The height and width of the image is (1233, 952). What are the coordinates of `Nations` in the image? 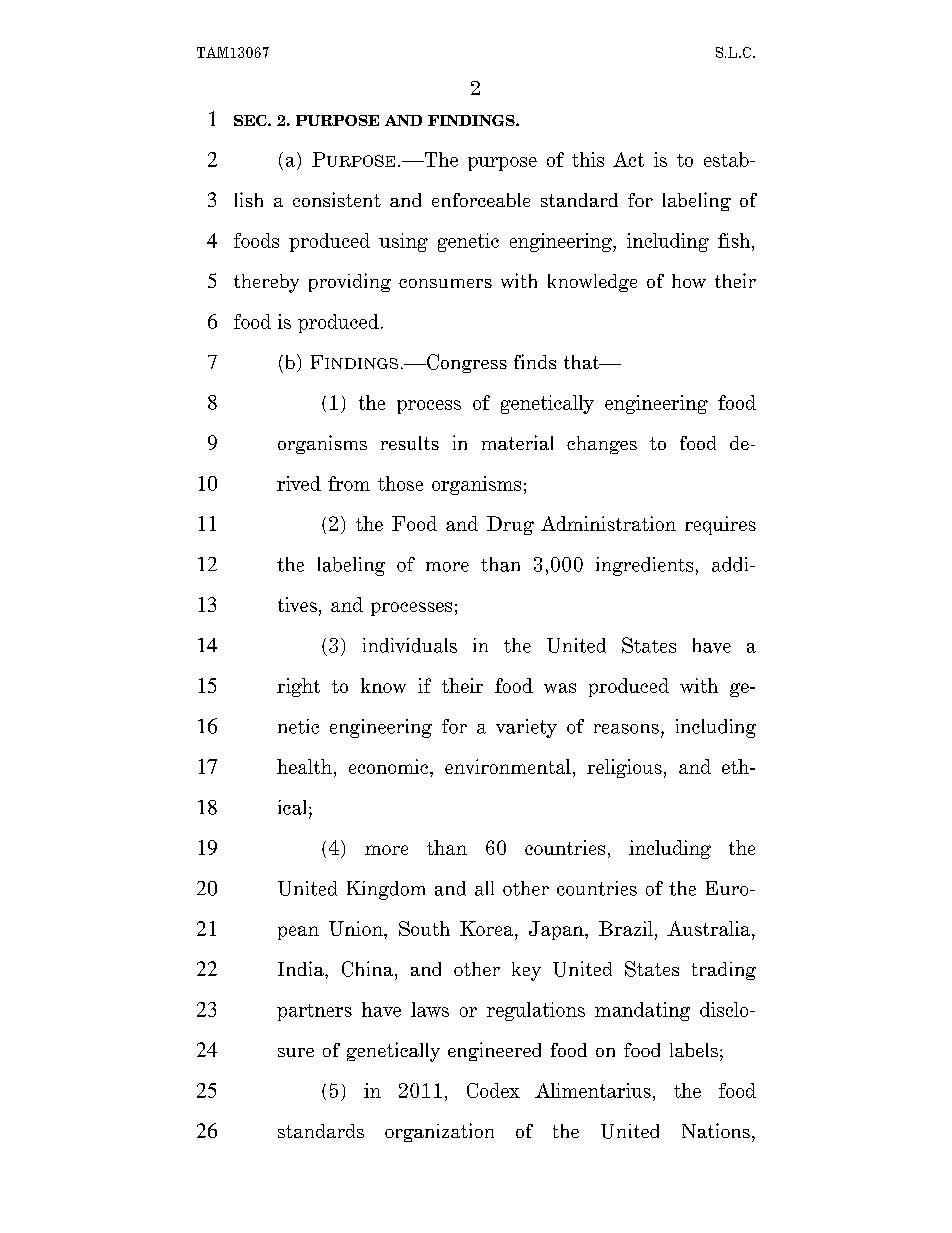 It's located at (716, 1130).
